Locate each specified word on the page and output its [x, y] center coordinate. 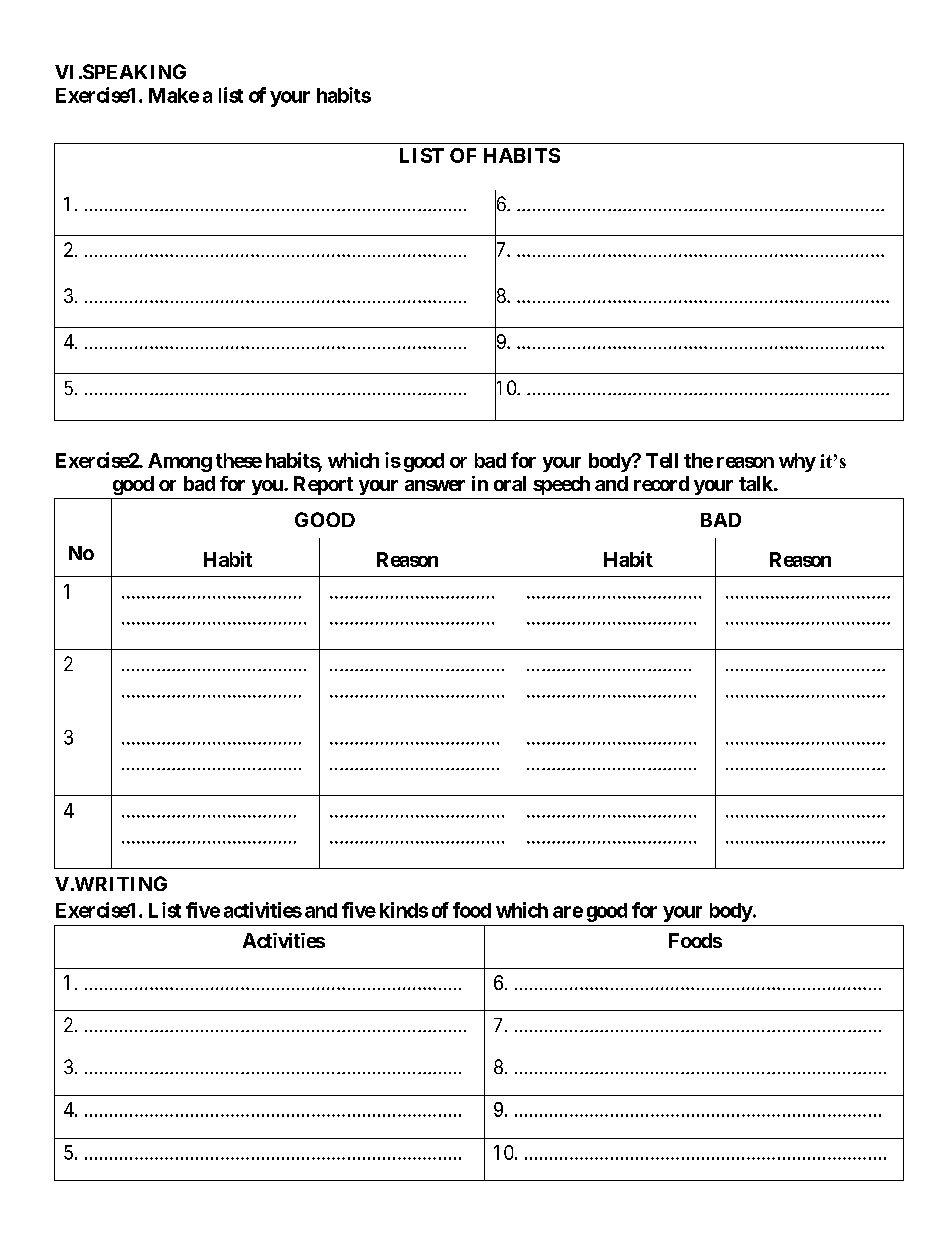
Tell [662, 460]
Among [180, 462]
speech [561, 485]
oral [510, 483]
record [661, 483]
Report [323, 485]
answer [435, 485]
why [797, 462]
